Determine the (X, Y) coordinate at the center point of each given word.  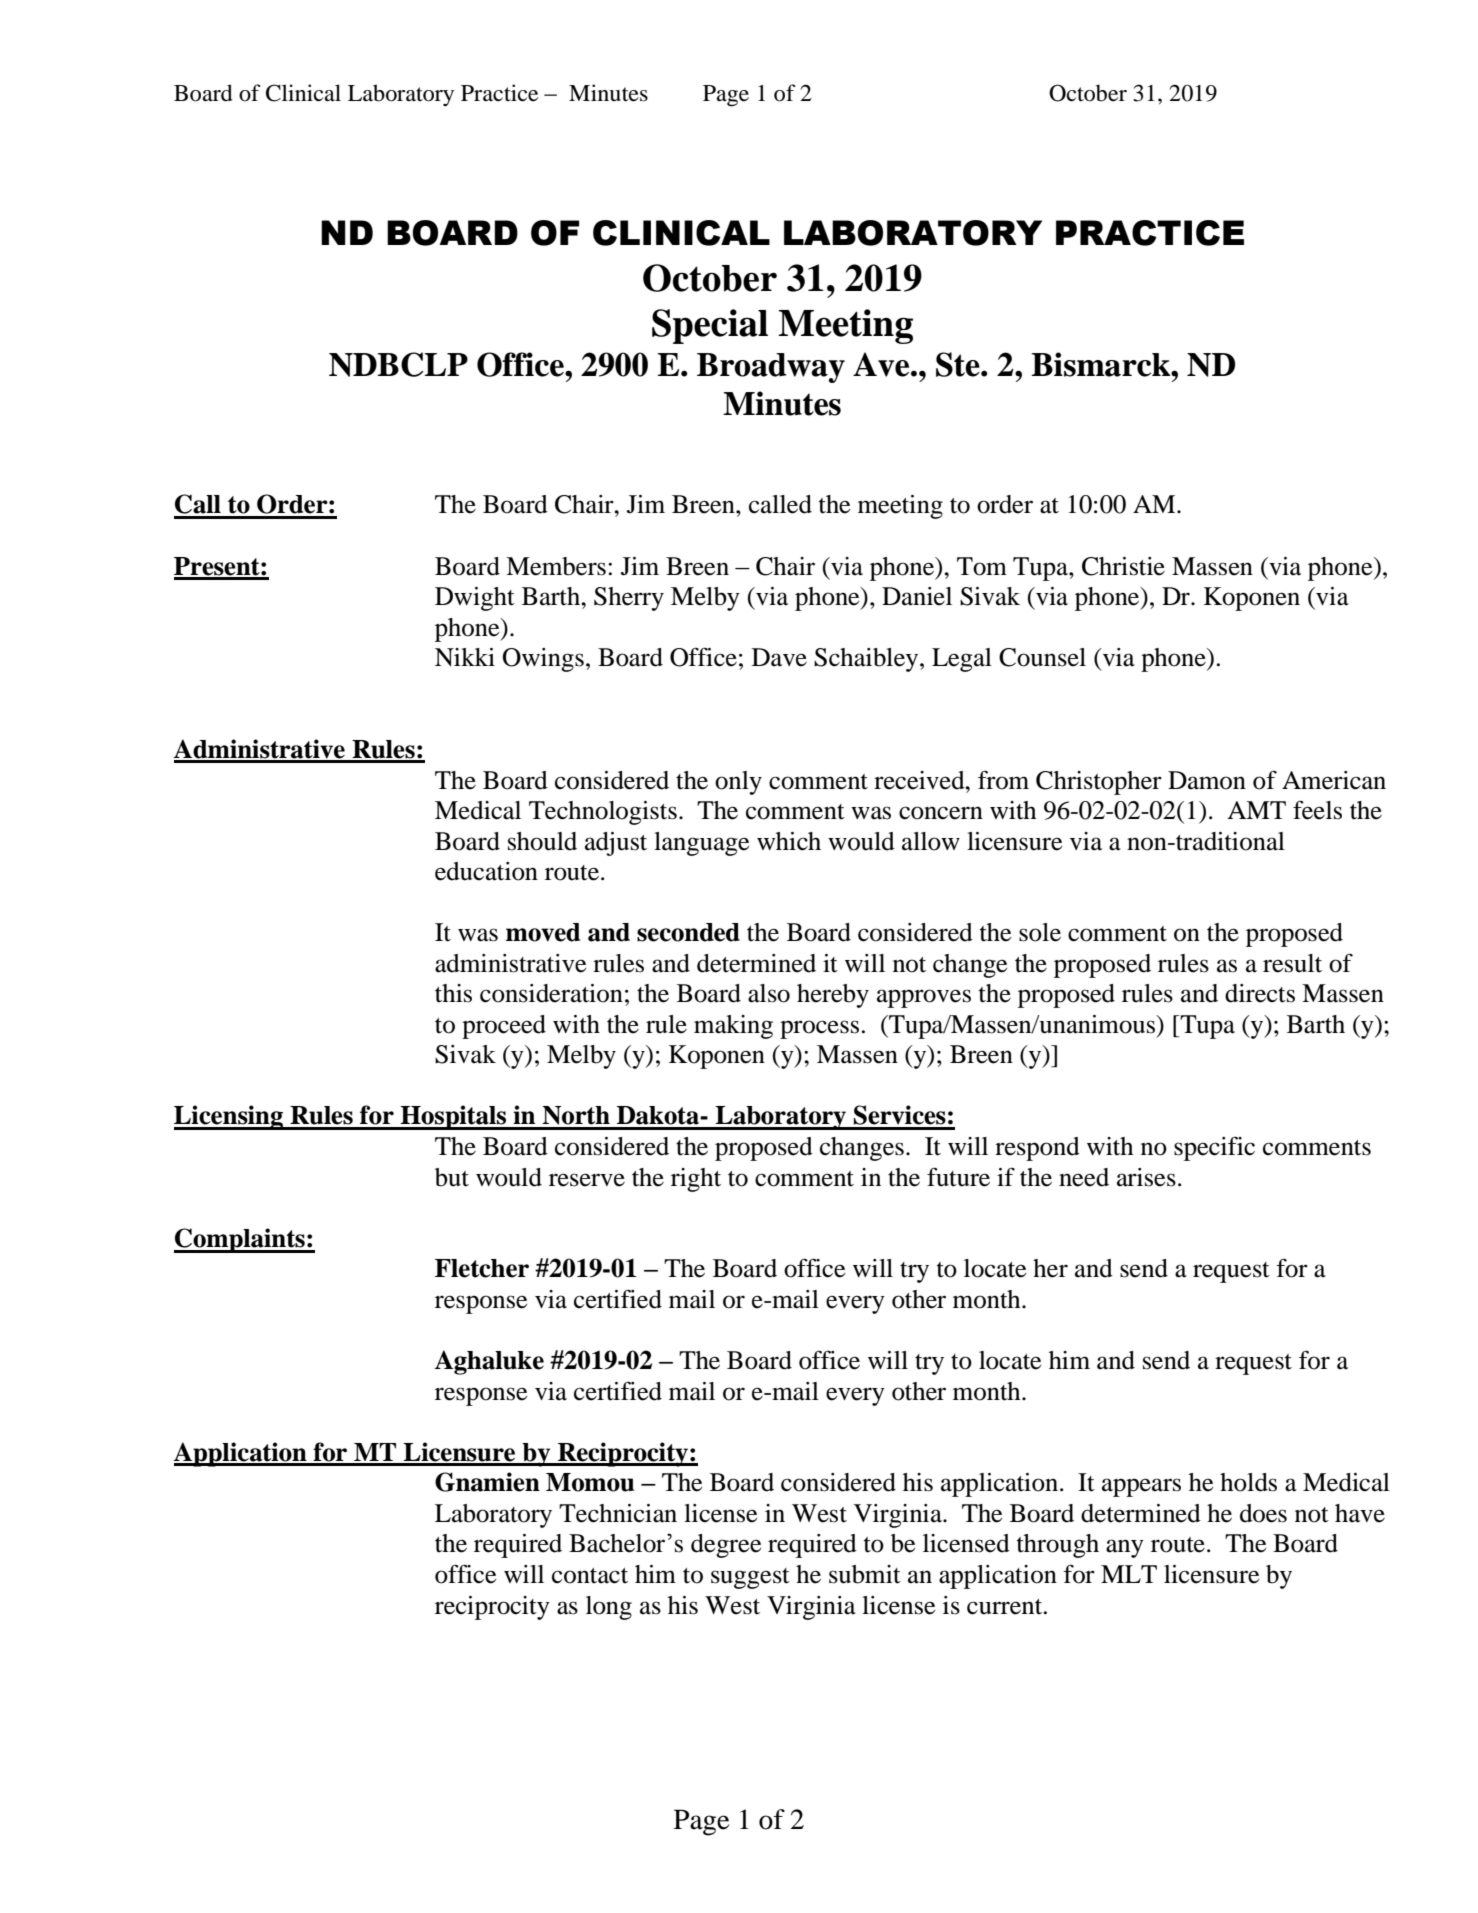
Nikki (465, 657)
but (452, 1177)
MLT (1129, 1574)
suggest (750, 1578)
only (738, 783)
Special (710, 326)
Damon (1207, 780)
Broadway (771, 368)
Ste (959, 364)
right (696, 1180)
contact (590, 1576)
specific (1214, 1148)
